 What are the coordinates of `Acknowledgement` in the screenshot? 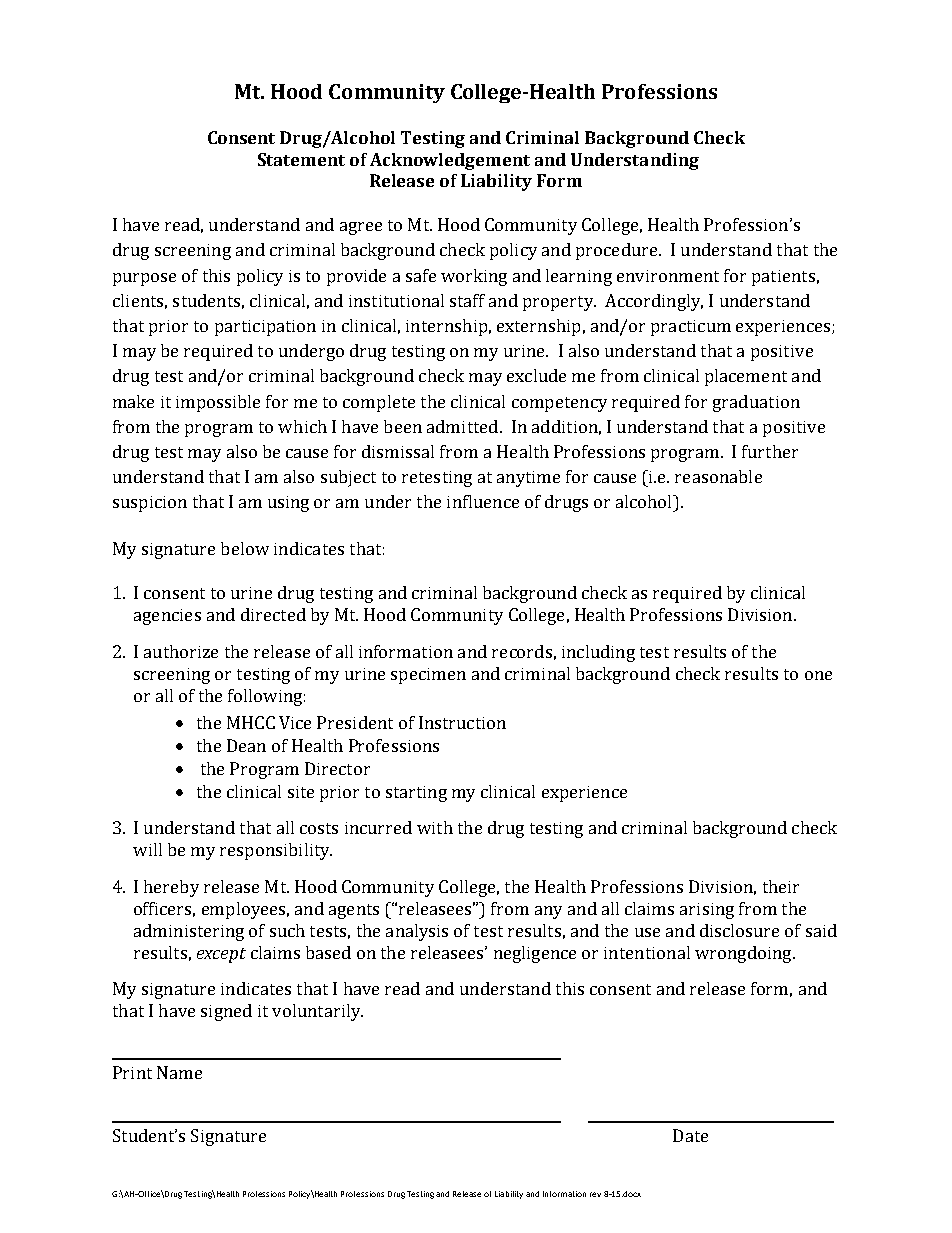 It's located at (450, 161).
